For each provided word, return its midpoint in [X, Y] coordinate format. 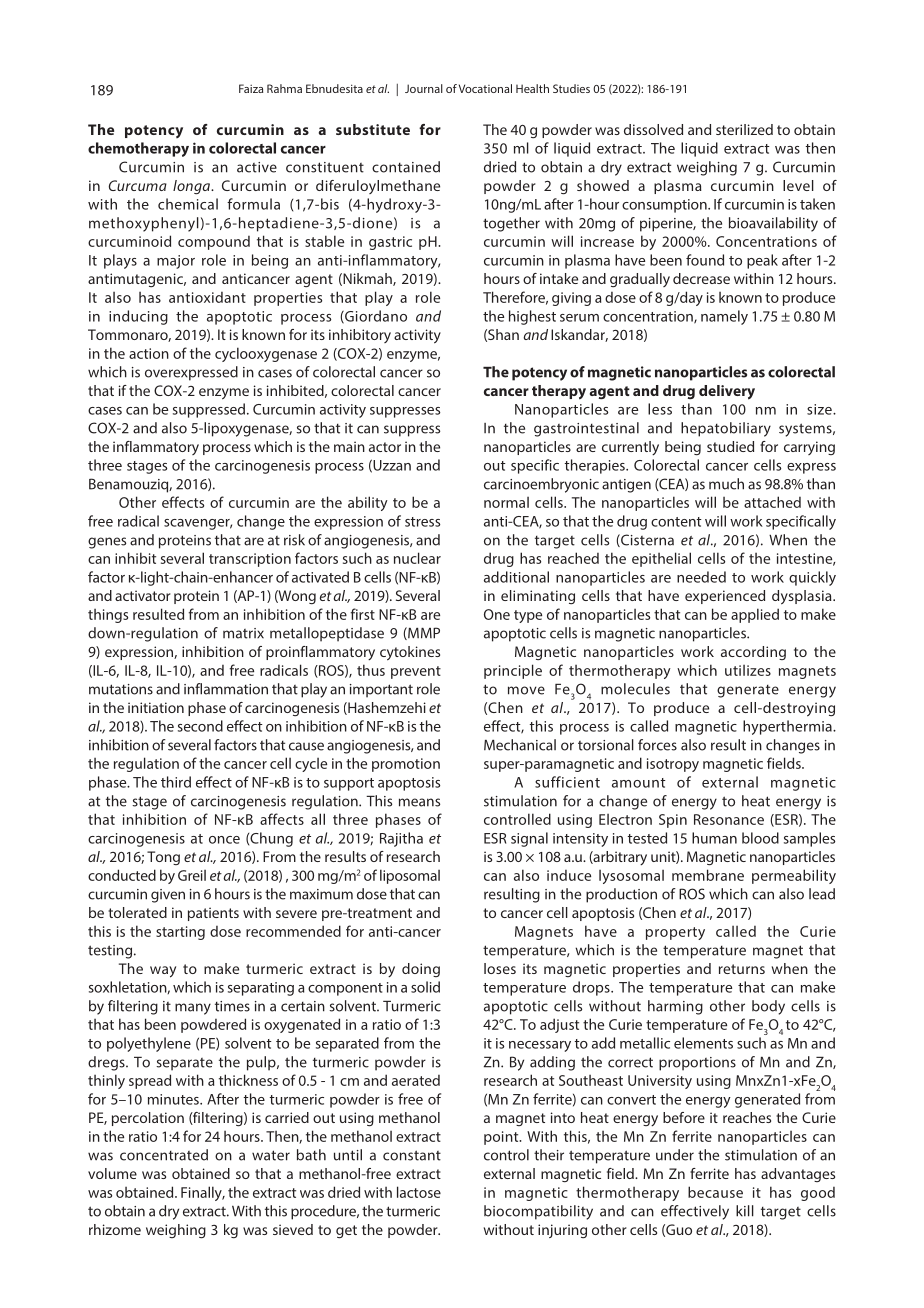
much [726, 484]
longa [193, 187]
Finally [202, 1193]
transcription [250, 560]
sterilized [744, 129]
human [714, 838]
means [419, 802]
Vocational [485, 88]
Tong [163, 858]
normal [506, 502]
